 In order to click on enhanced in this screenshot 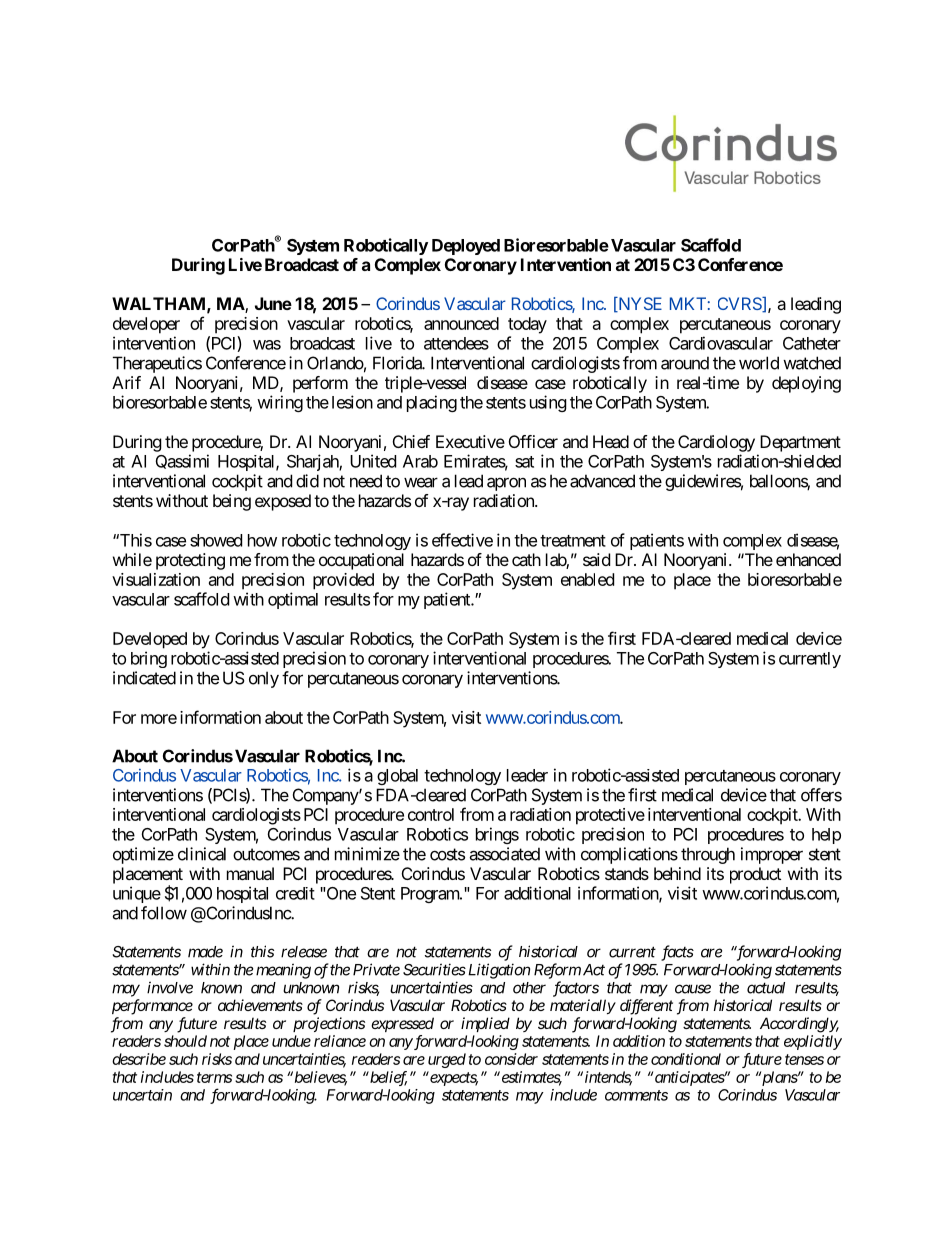, I will do `click(808, 559)`.
